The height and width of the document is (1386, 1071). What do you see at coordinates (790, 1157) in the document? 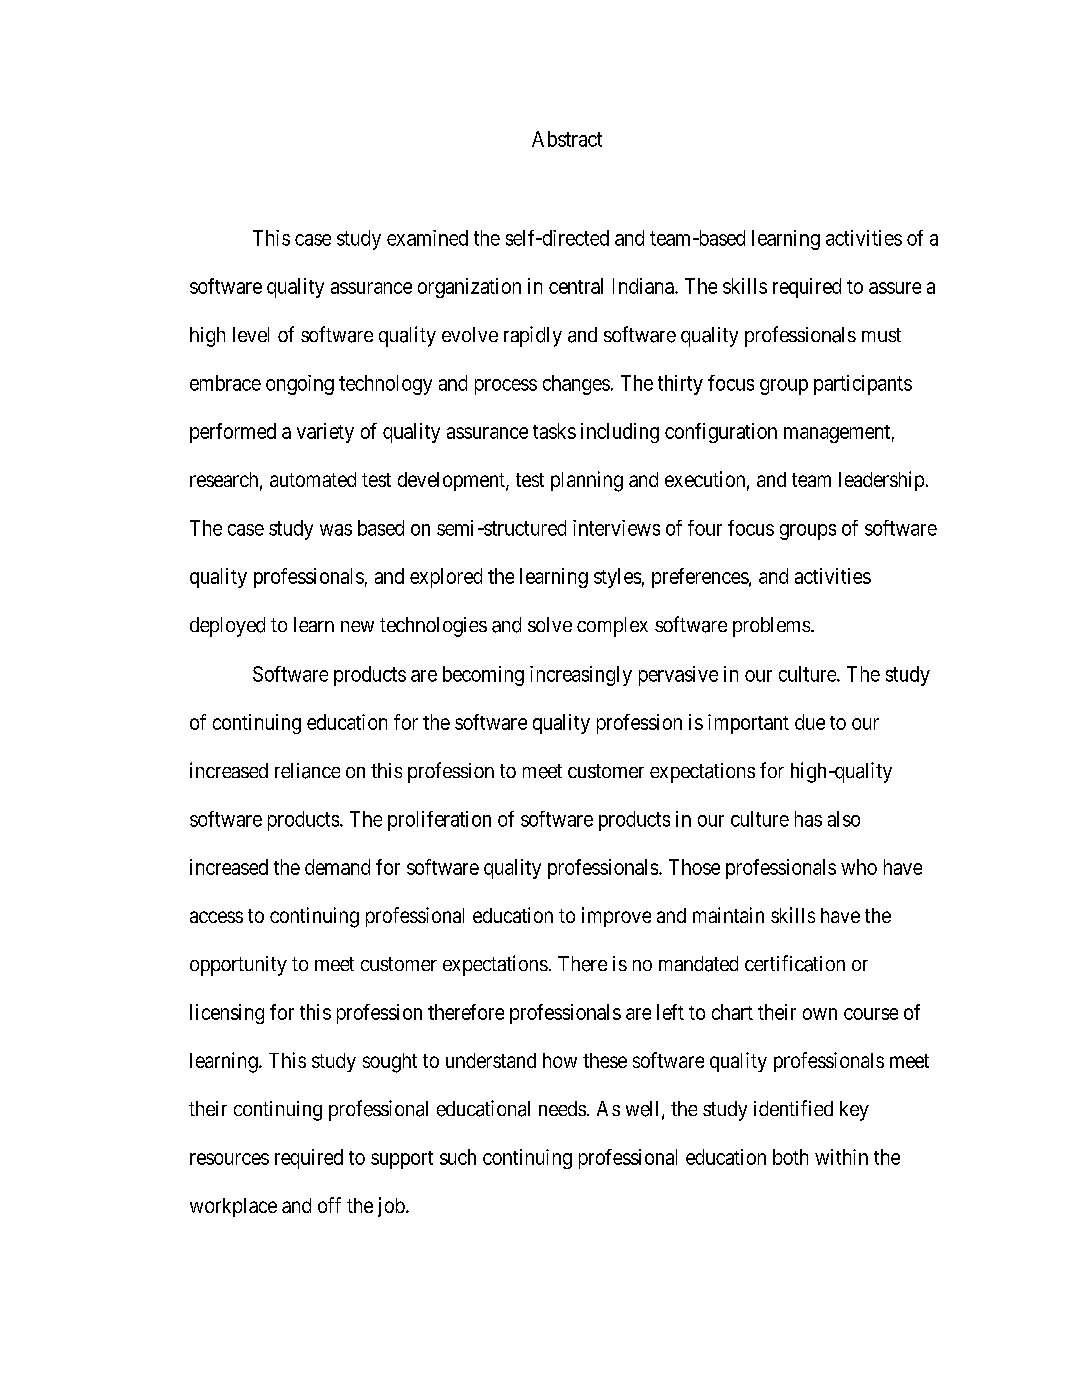
I see `both` at bounding box center [790, 1157].
